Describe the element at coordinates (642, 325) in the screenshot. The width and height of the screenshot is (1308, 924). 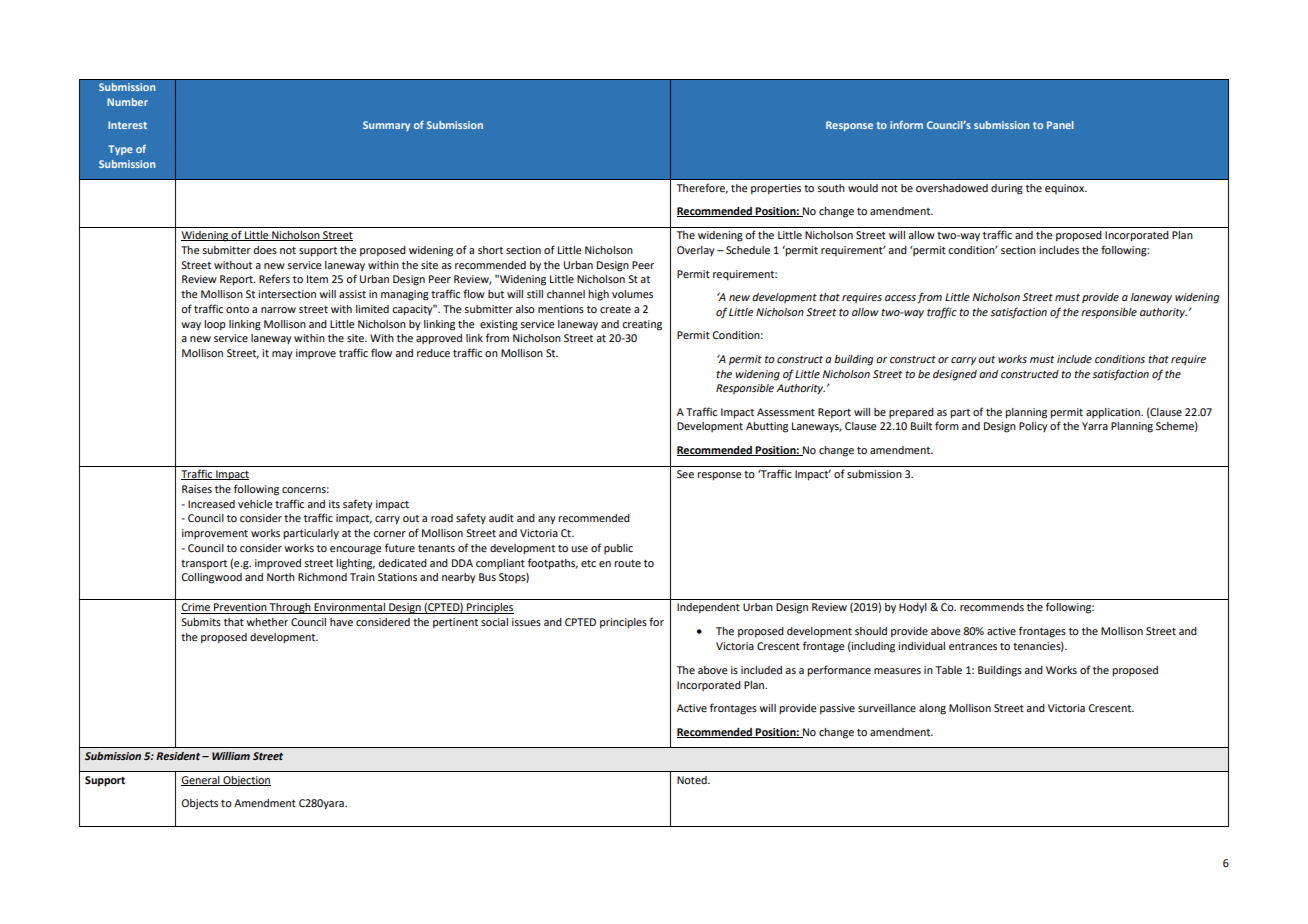
I see `creating` at that location.
